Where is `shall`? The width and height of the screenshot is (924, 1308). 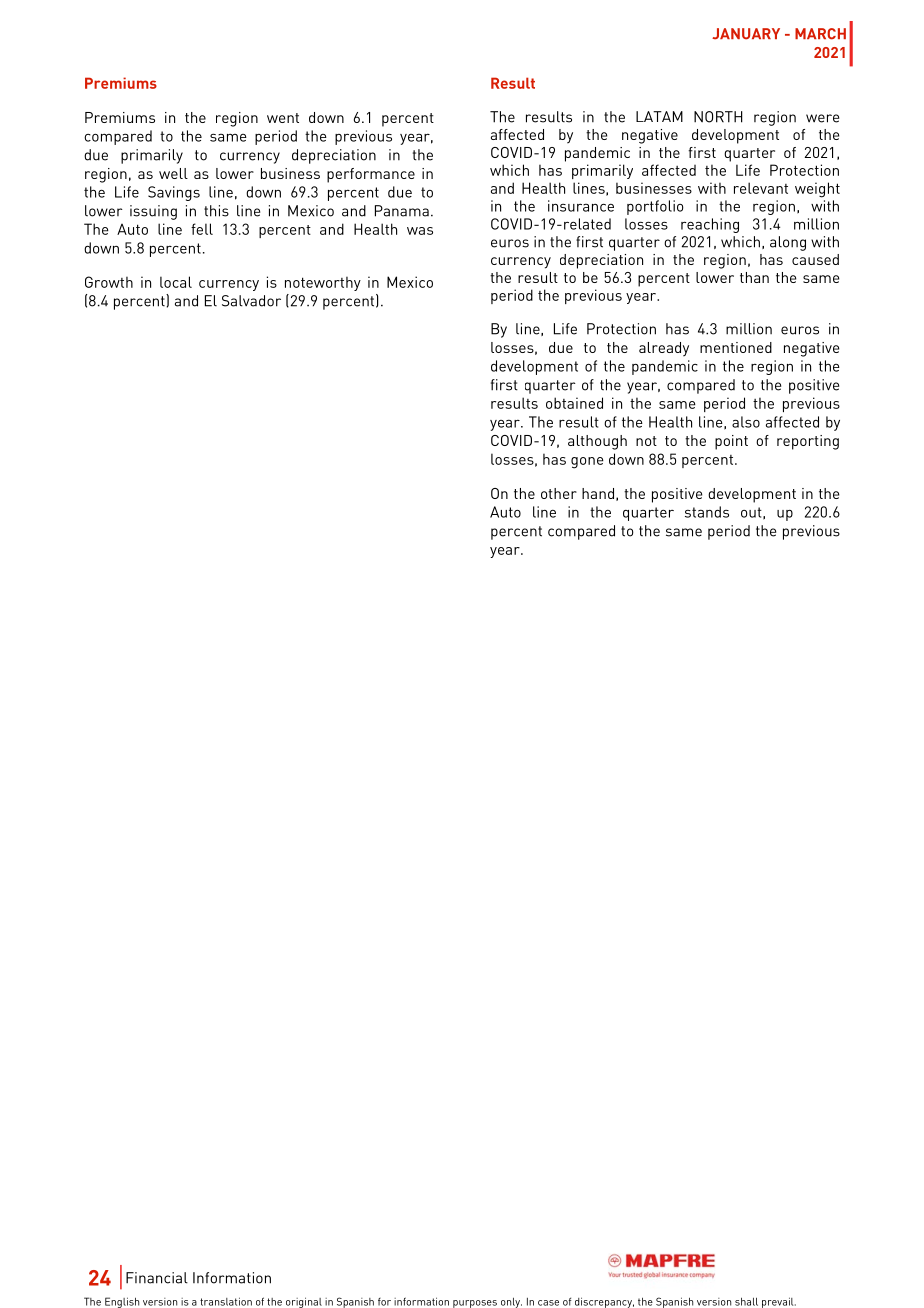 shall is located at coordinates (746, 1301).
